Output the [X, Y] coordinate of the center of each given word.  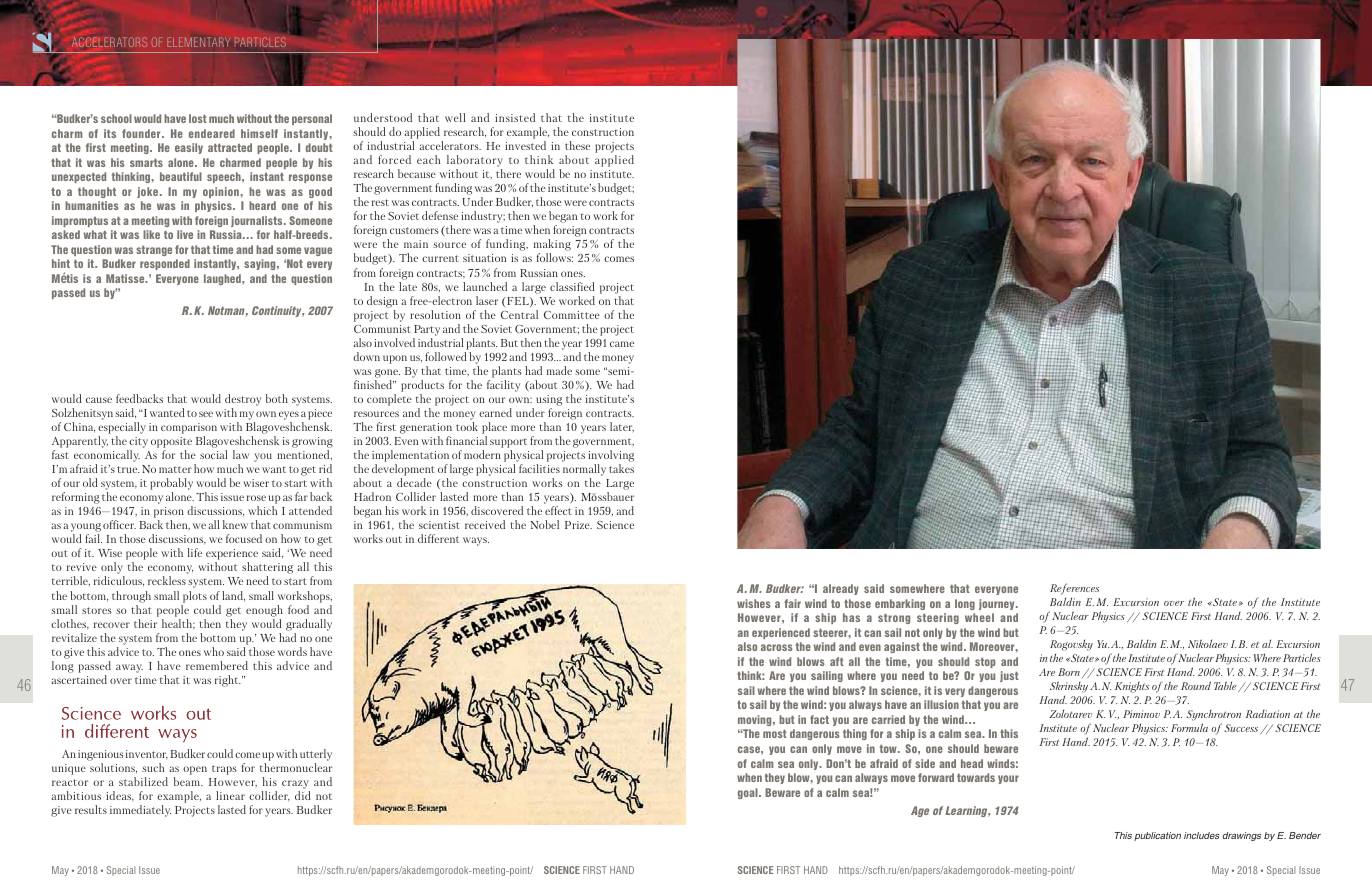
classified [572, 286]
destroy [243, 400]
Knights [1132, 687]
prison [169, 514]
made [559, 370]
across [777, 647]
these [577, 145]
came [622, 344]
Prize [578, 525]
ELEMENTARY [198, 42]
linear [230, 795]
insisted [515, 117]
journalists [258, 221]
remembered [217, 665]
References [1074, 589]
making [552, 246]
